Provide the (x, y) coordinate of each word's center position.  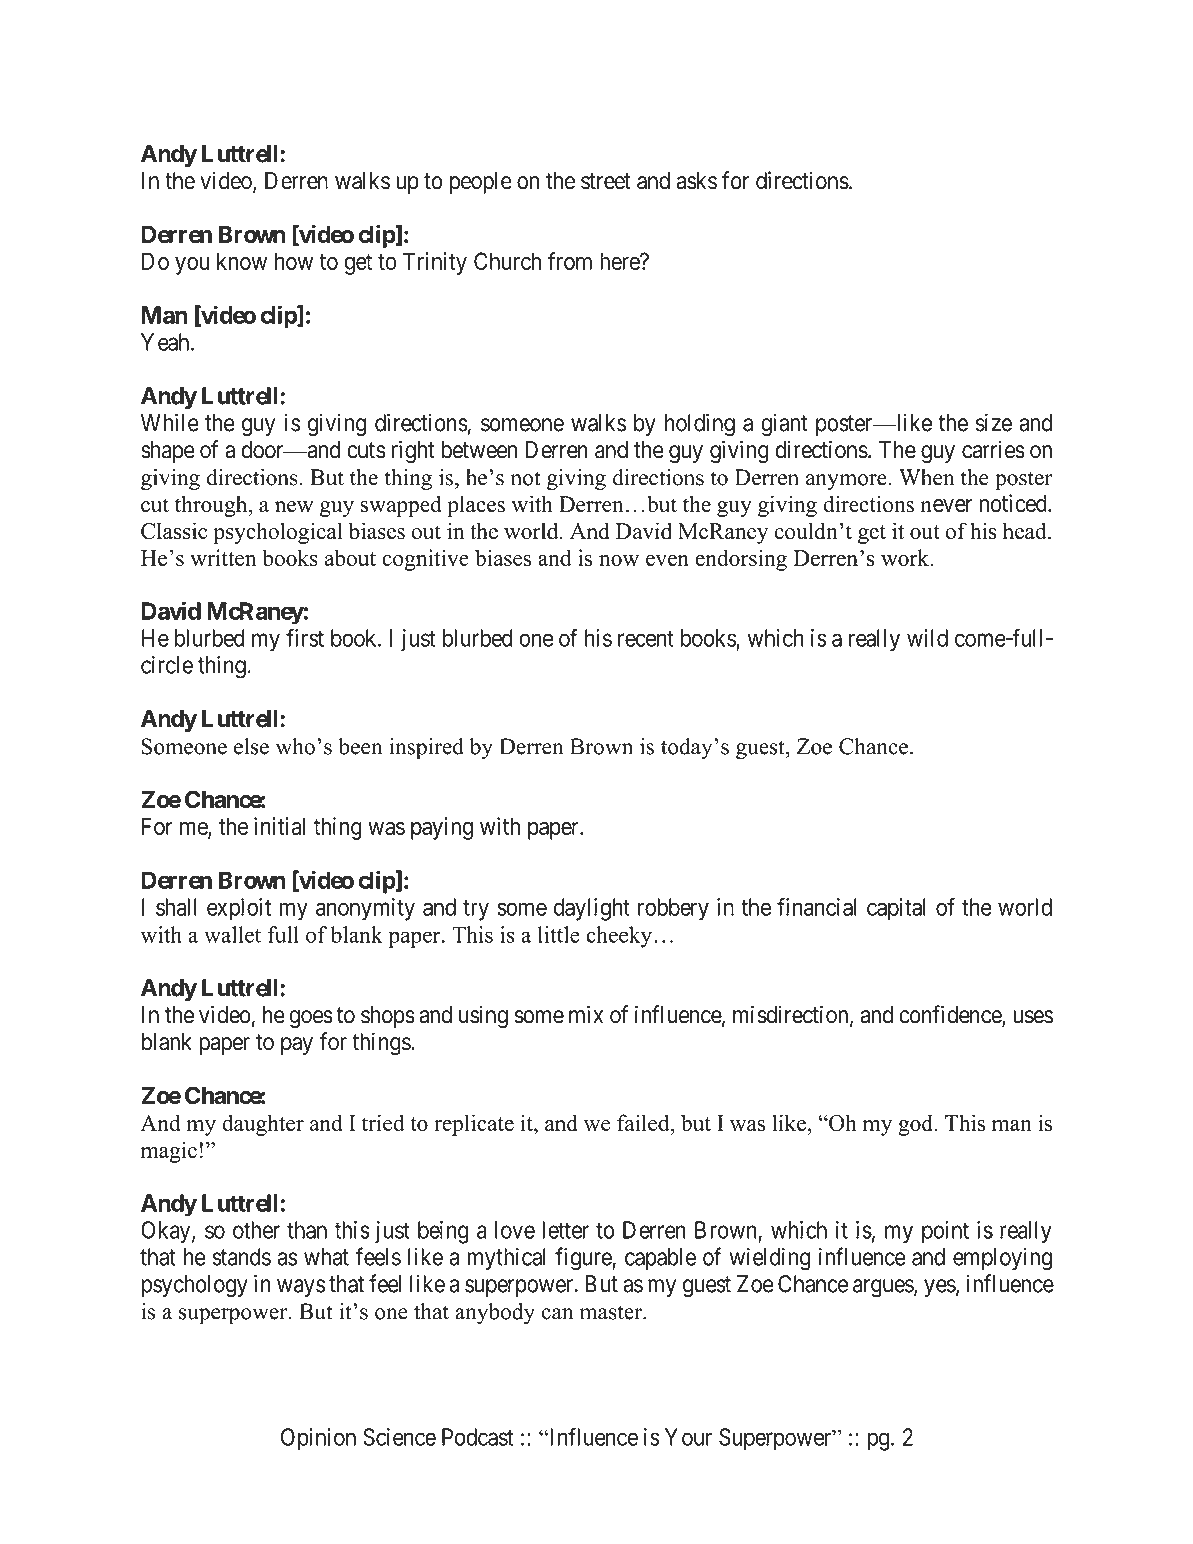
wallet (232, 934)
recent (646, 638)
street (606, 181)
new (294, 507)
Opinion (318, 1439)
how (294, 261)
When (926, 477)
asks (697, 181)
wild (927, 638)
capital (896, 909)
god (917, 1125)
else (251, 746)
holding (700, 425)
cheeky (619, 937)
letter (565, 1230)
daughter (263, 1125)
